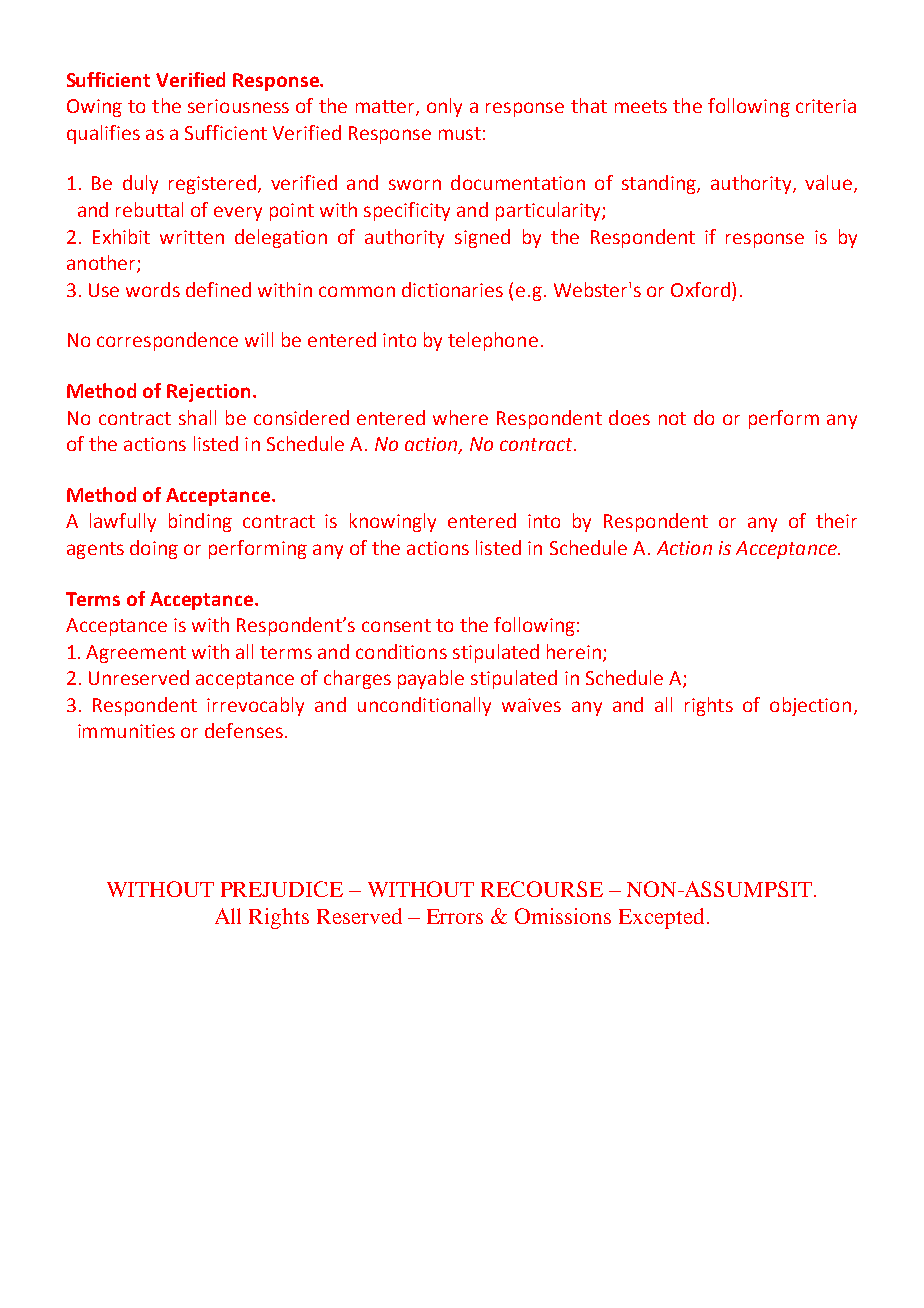 This screenshot has height=1308, width=924. Describe the element at coordinates (661, 918) in the screenshot. I see `Excepted` at that location.
